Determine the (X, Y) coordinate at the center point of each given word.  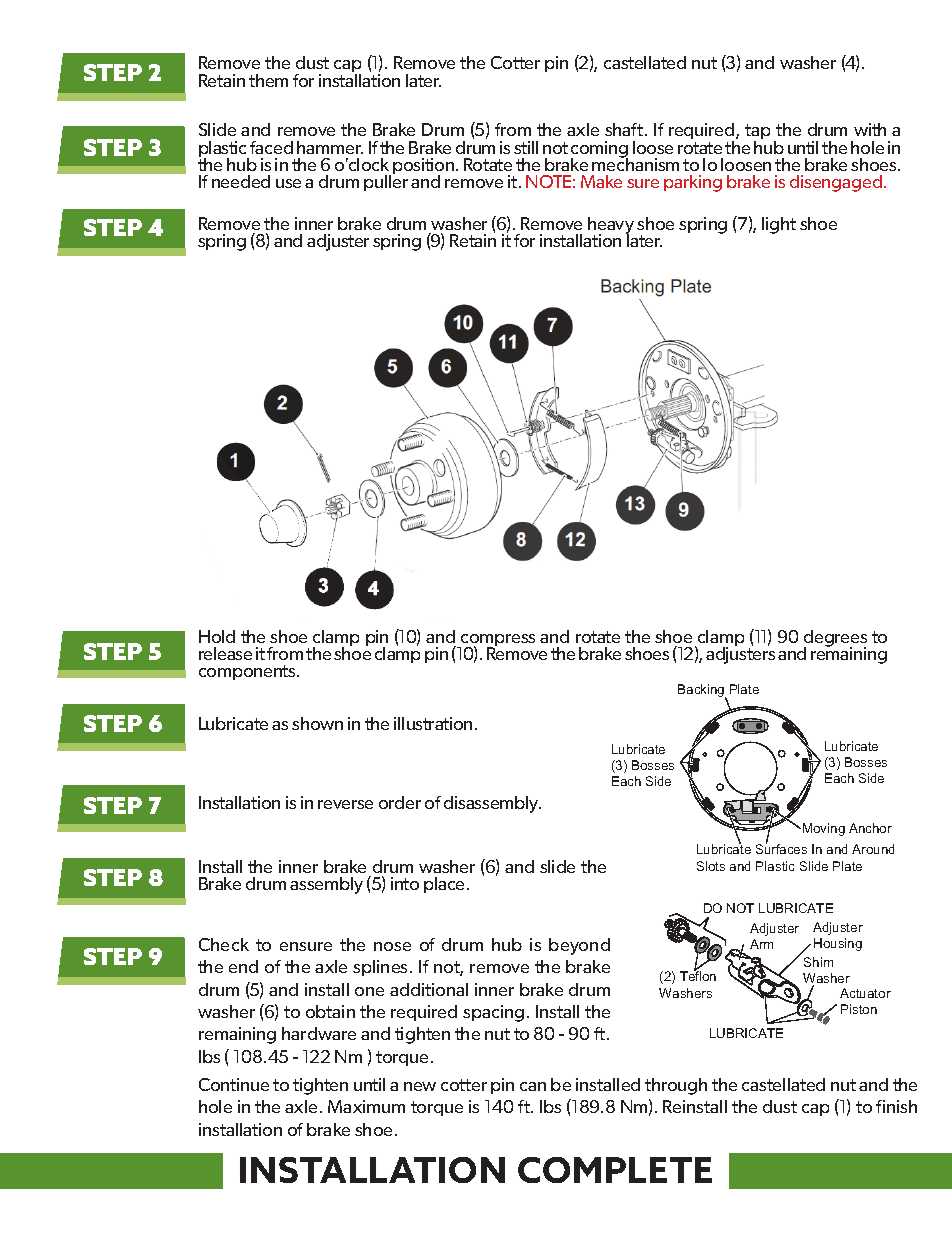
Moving (824, 829)
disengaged (836, 183)
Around (873, 849)
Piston (859, 1009)
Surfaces (781, 848)
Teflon (698, 975)
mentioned (444, 69)
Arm (761, 944)
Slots (711, 866)
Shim (818, 962)
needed (241, 181)
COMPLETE (615, 1170)
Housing (838, 944)
